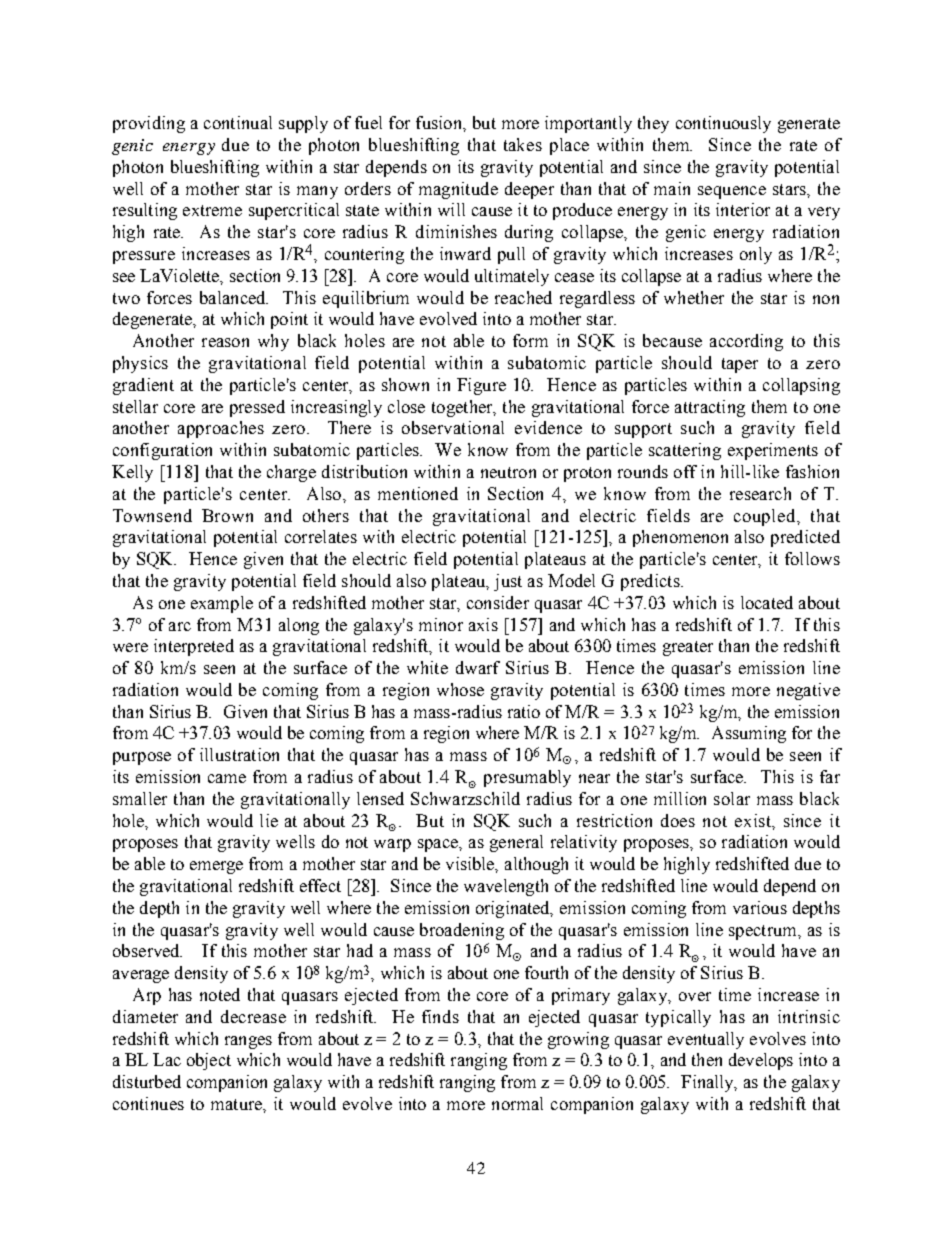 The height and width of the document is (1233, 952). Describe the element at coordinates (238, 122) in the document. I see `continual` at that location.
